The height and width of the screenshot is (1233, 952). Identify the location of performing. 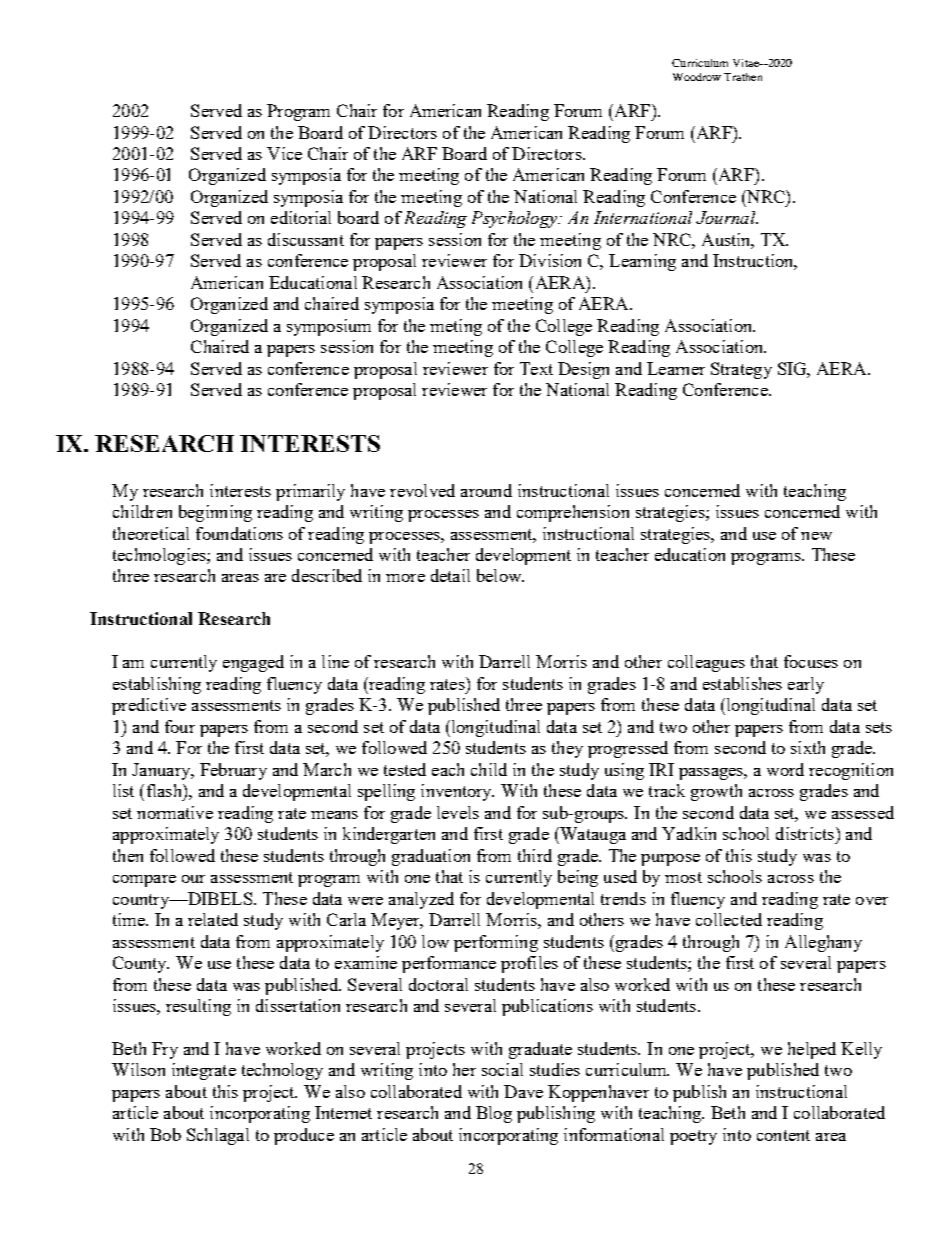
(496, 943).
